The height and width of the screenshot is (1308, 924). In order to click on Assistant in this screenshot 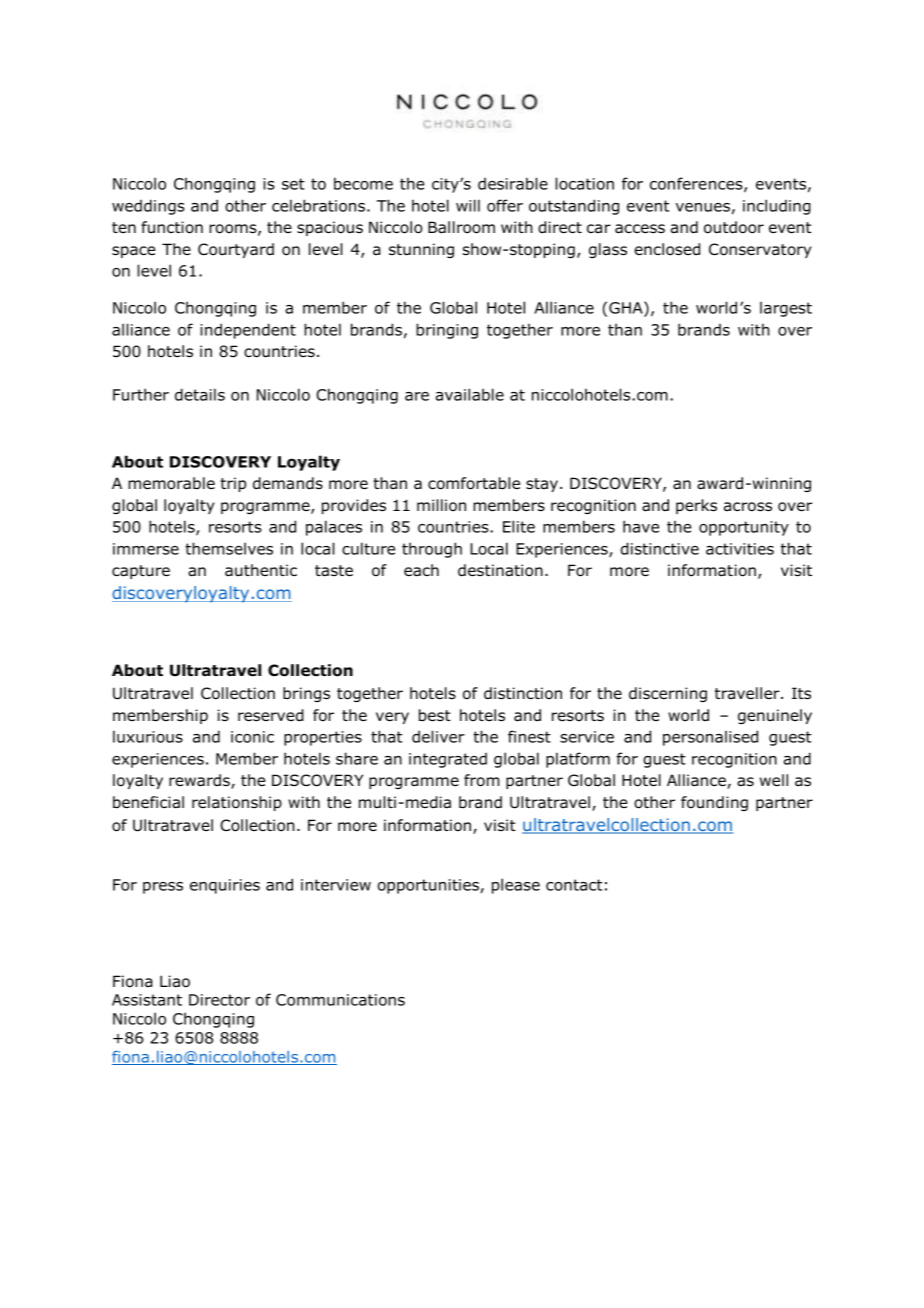, I will do `click(147, 1000)`.
